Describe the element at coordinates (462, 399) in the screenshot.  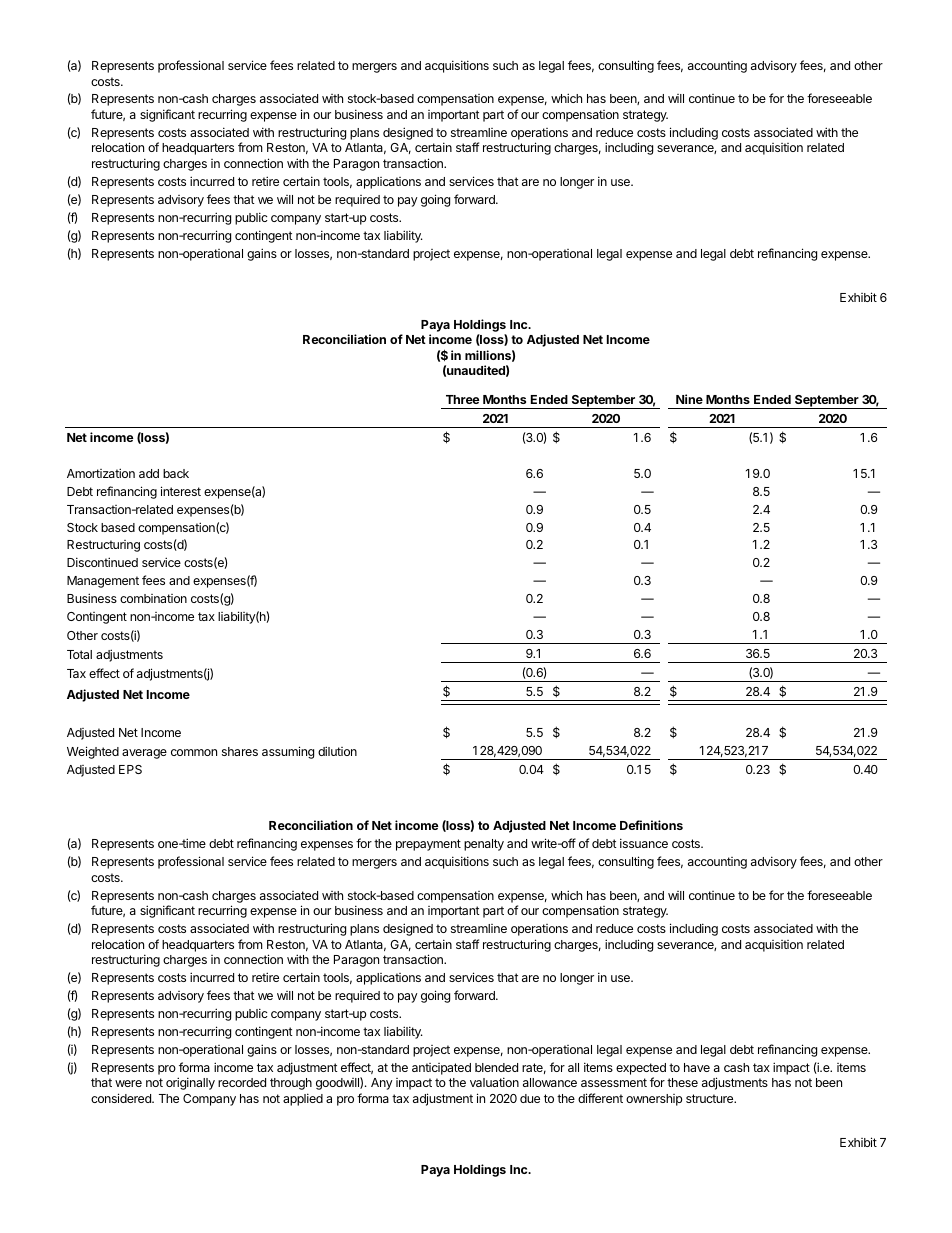
I see `Three` at that location.
